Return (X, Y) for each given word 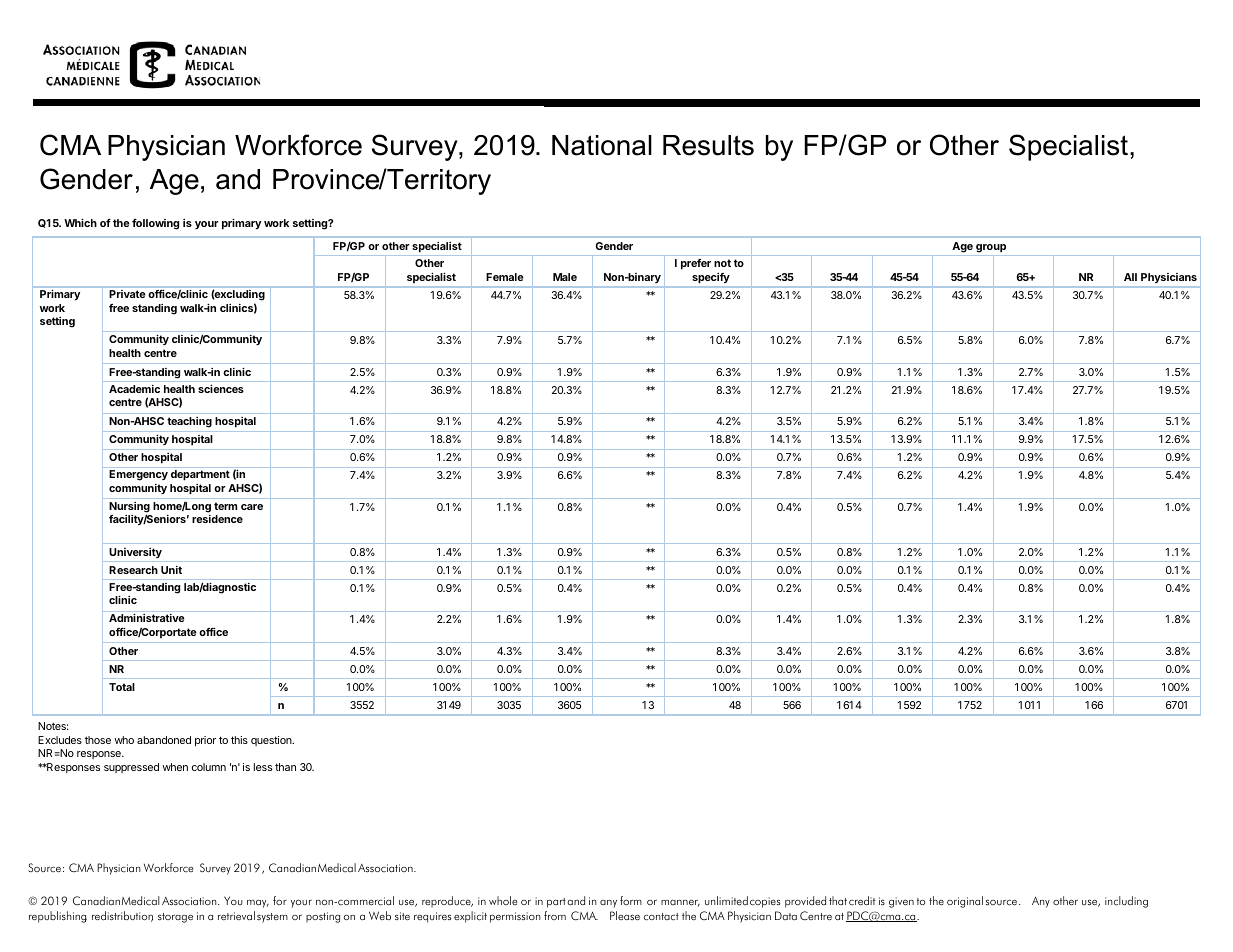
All (1130, 277)
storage (175, 918)
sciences (221, 388)
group (991, 250)
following (155, 224)
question (272, 741)
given (901, 902)
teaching (189, 422)
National (602, 145)
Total (122, 687)
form (631, 900)
